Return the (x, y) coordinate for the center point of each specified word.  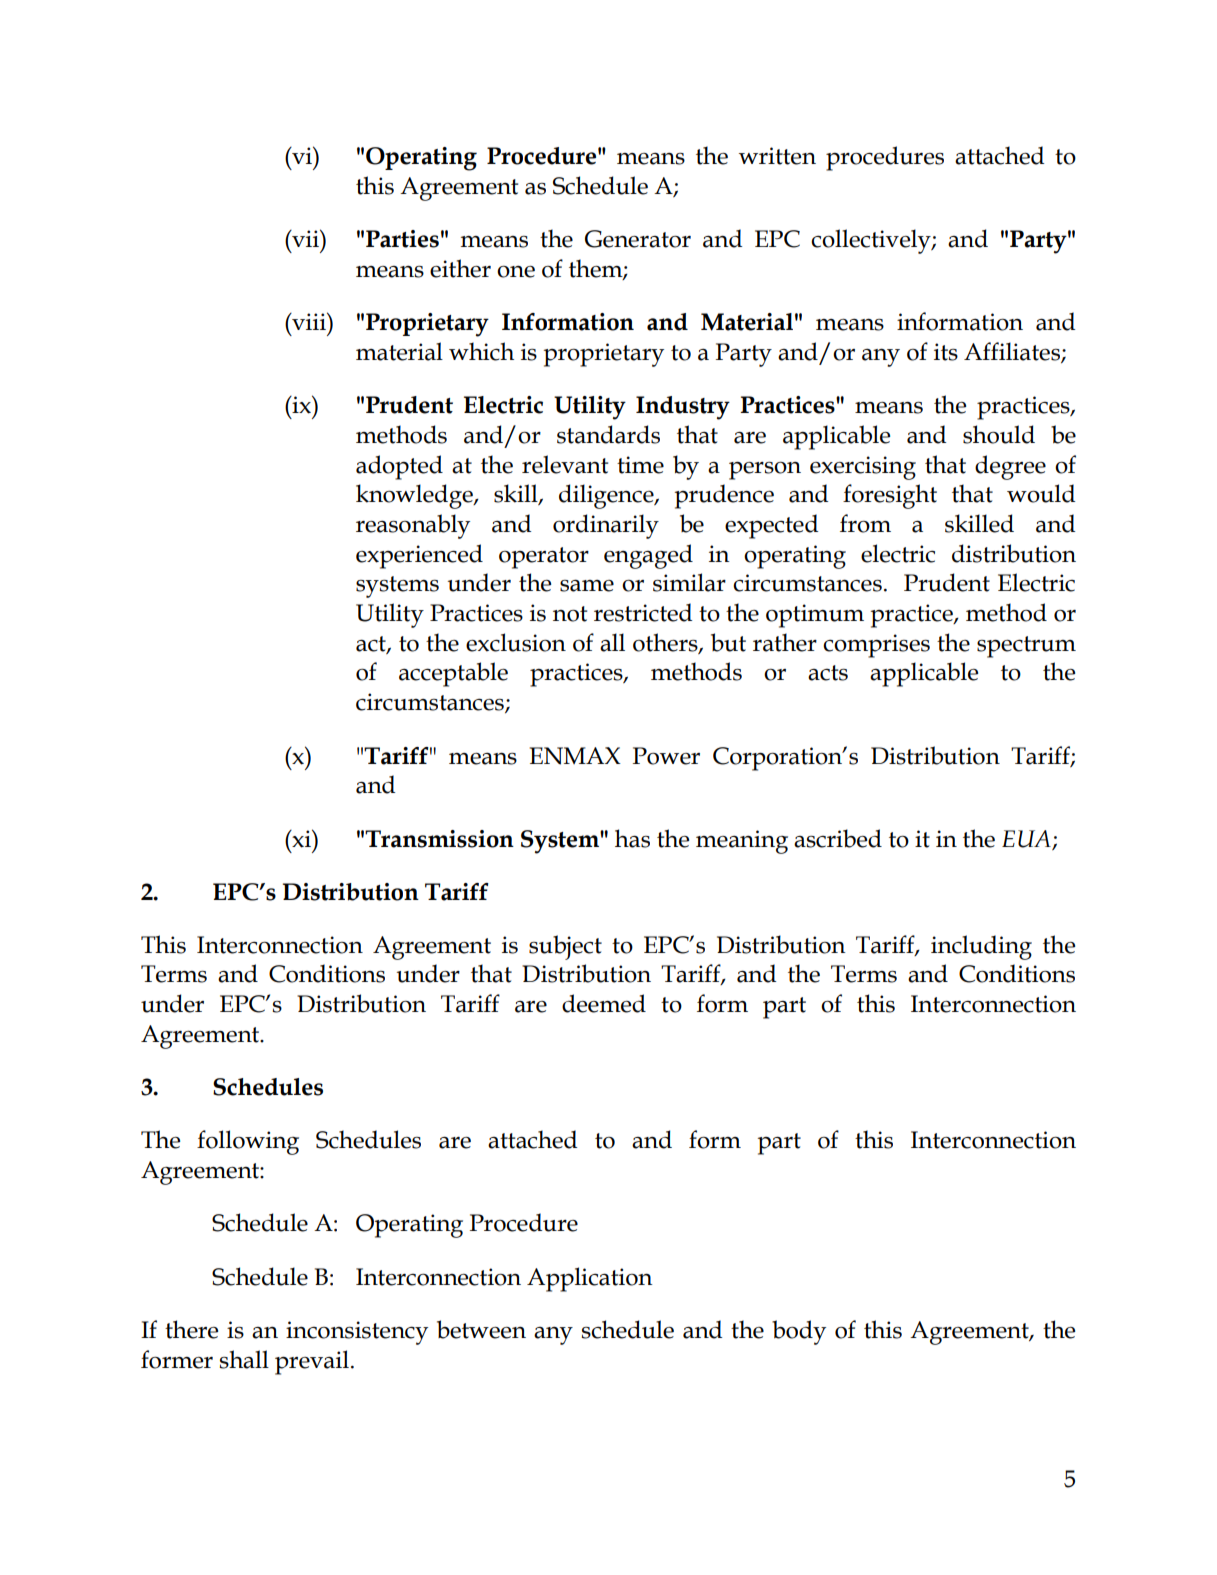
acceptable (453, 674)
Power (666, 756)
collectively (872, 241)
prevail (312, 1362)
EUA (1026, 839)
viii (309, 321)
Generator (638, 239)
